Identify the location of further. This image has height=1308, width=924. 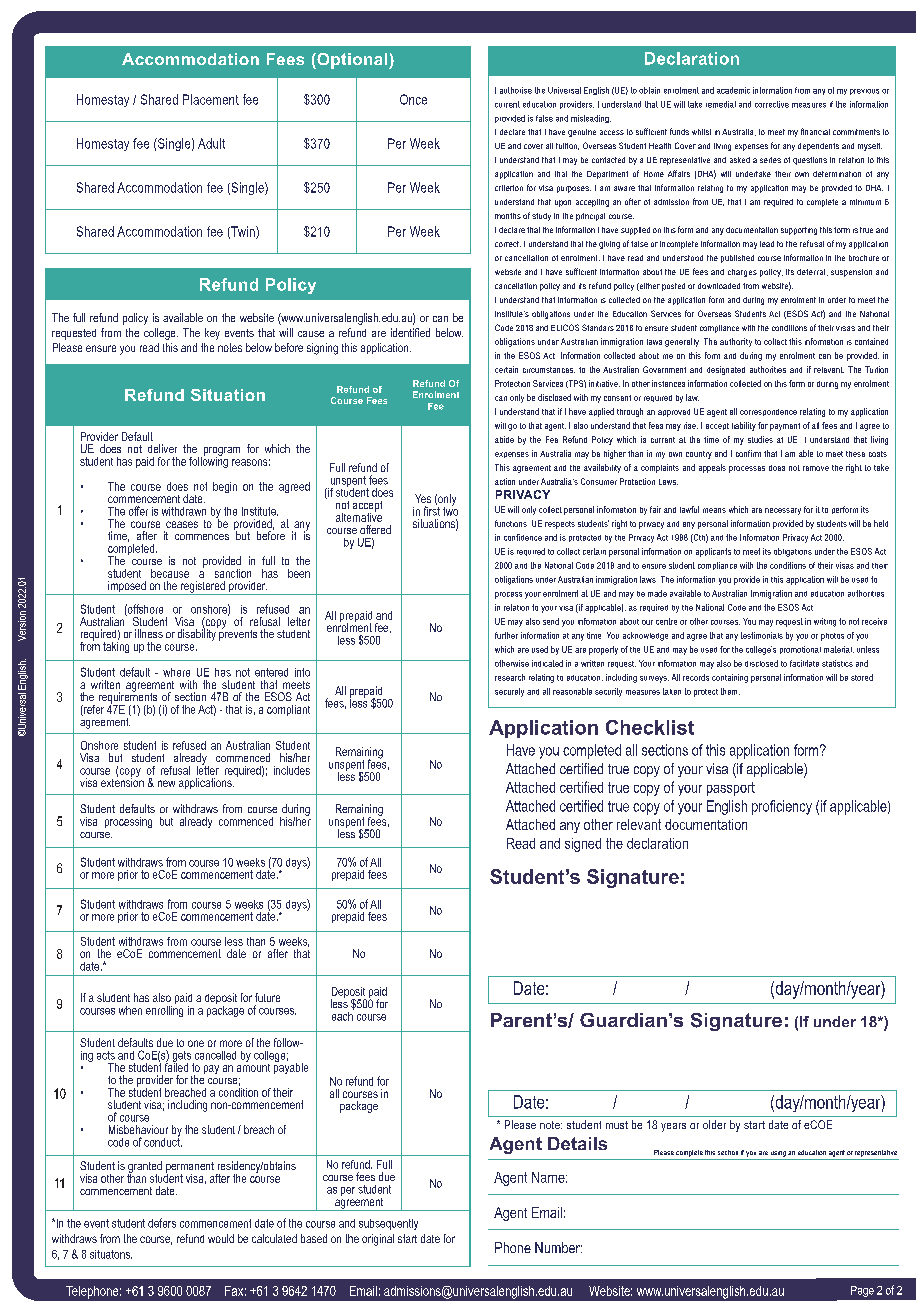
(506, 635).
